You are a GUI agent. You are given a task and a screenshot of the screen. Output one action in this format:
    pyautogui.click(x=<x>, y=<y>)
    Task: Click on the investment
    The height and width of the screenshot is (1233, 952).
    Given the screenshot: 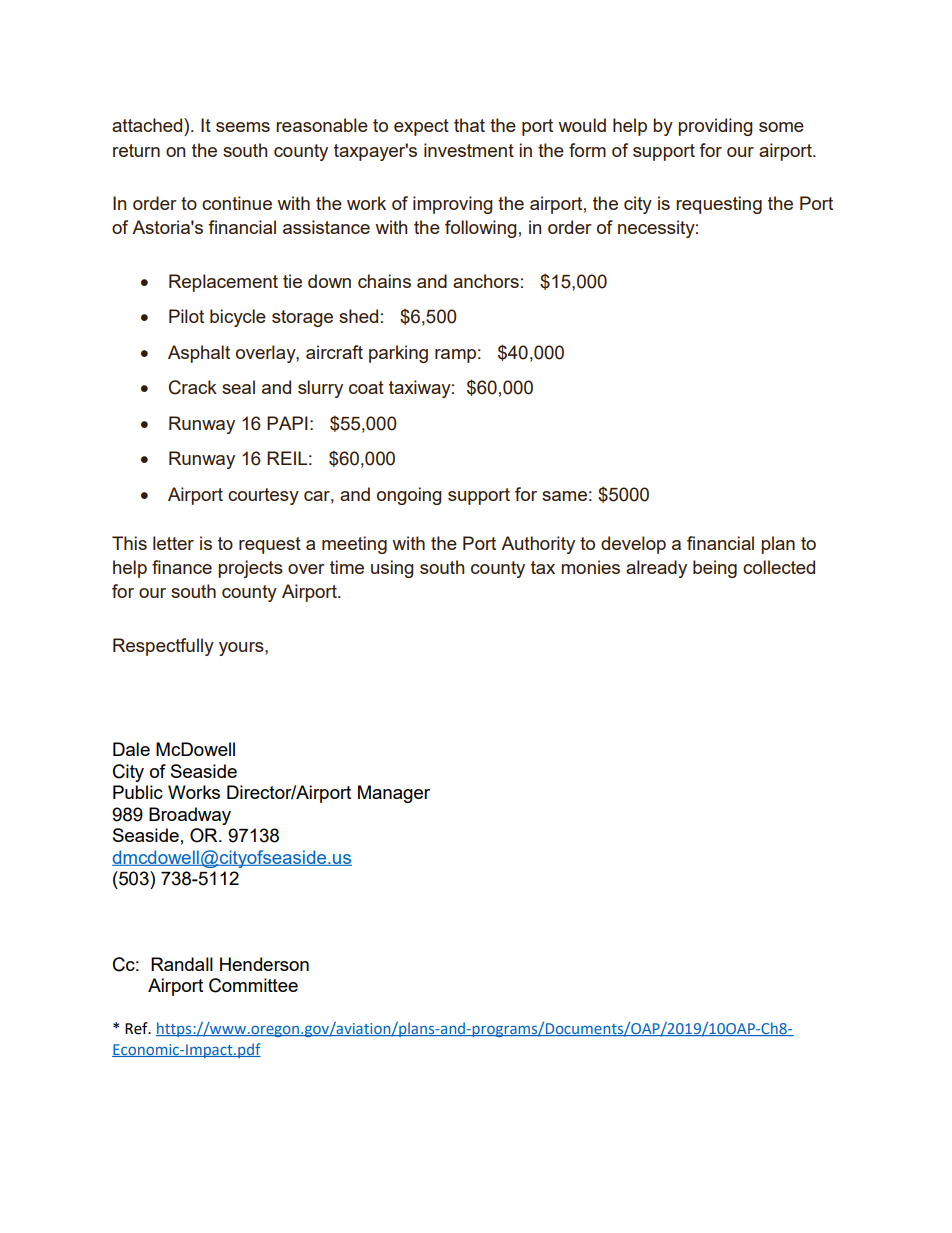 What is the action you would take?
    pyautogui.click(x=469, y=150)
